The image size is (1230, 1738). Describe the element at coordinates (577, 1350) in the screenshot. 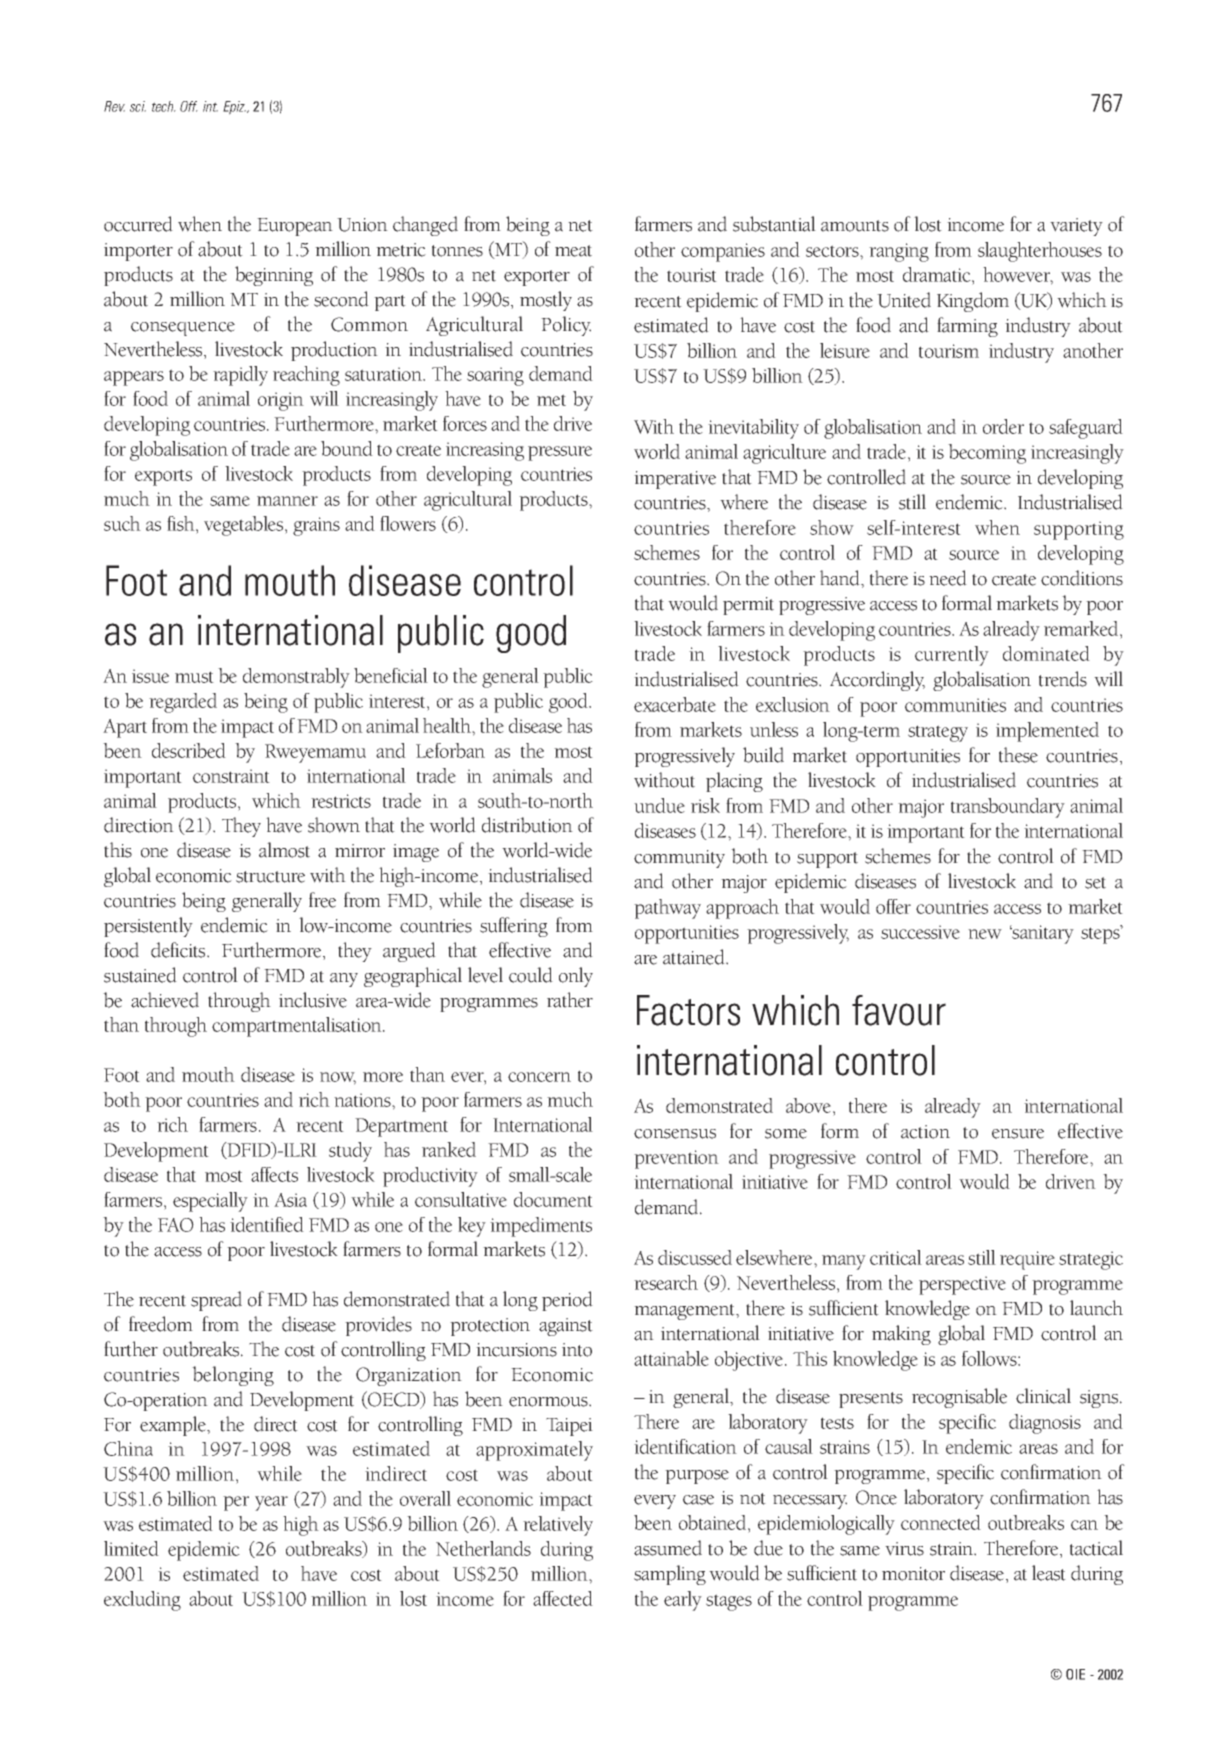

I see `into` at that location.
